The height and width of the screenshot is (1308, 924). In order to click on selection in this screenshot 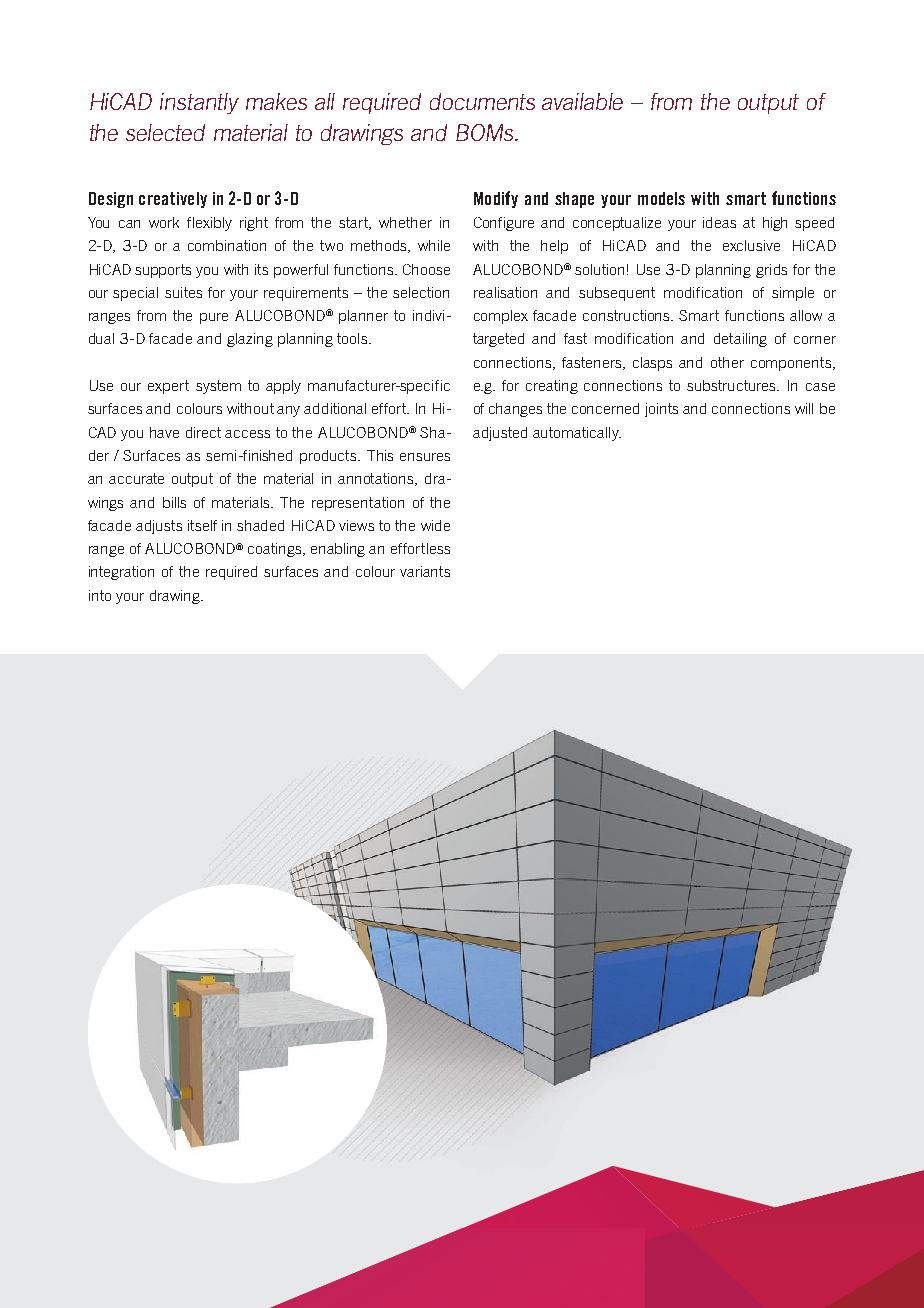, I will do `click(421, 292)`.
